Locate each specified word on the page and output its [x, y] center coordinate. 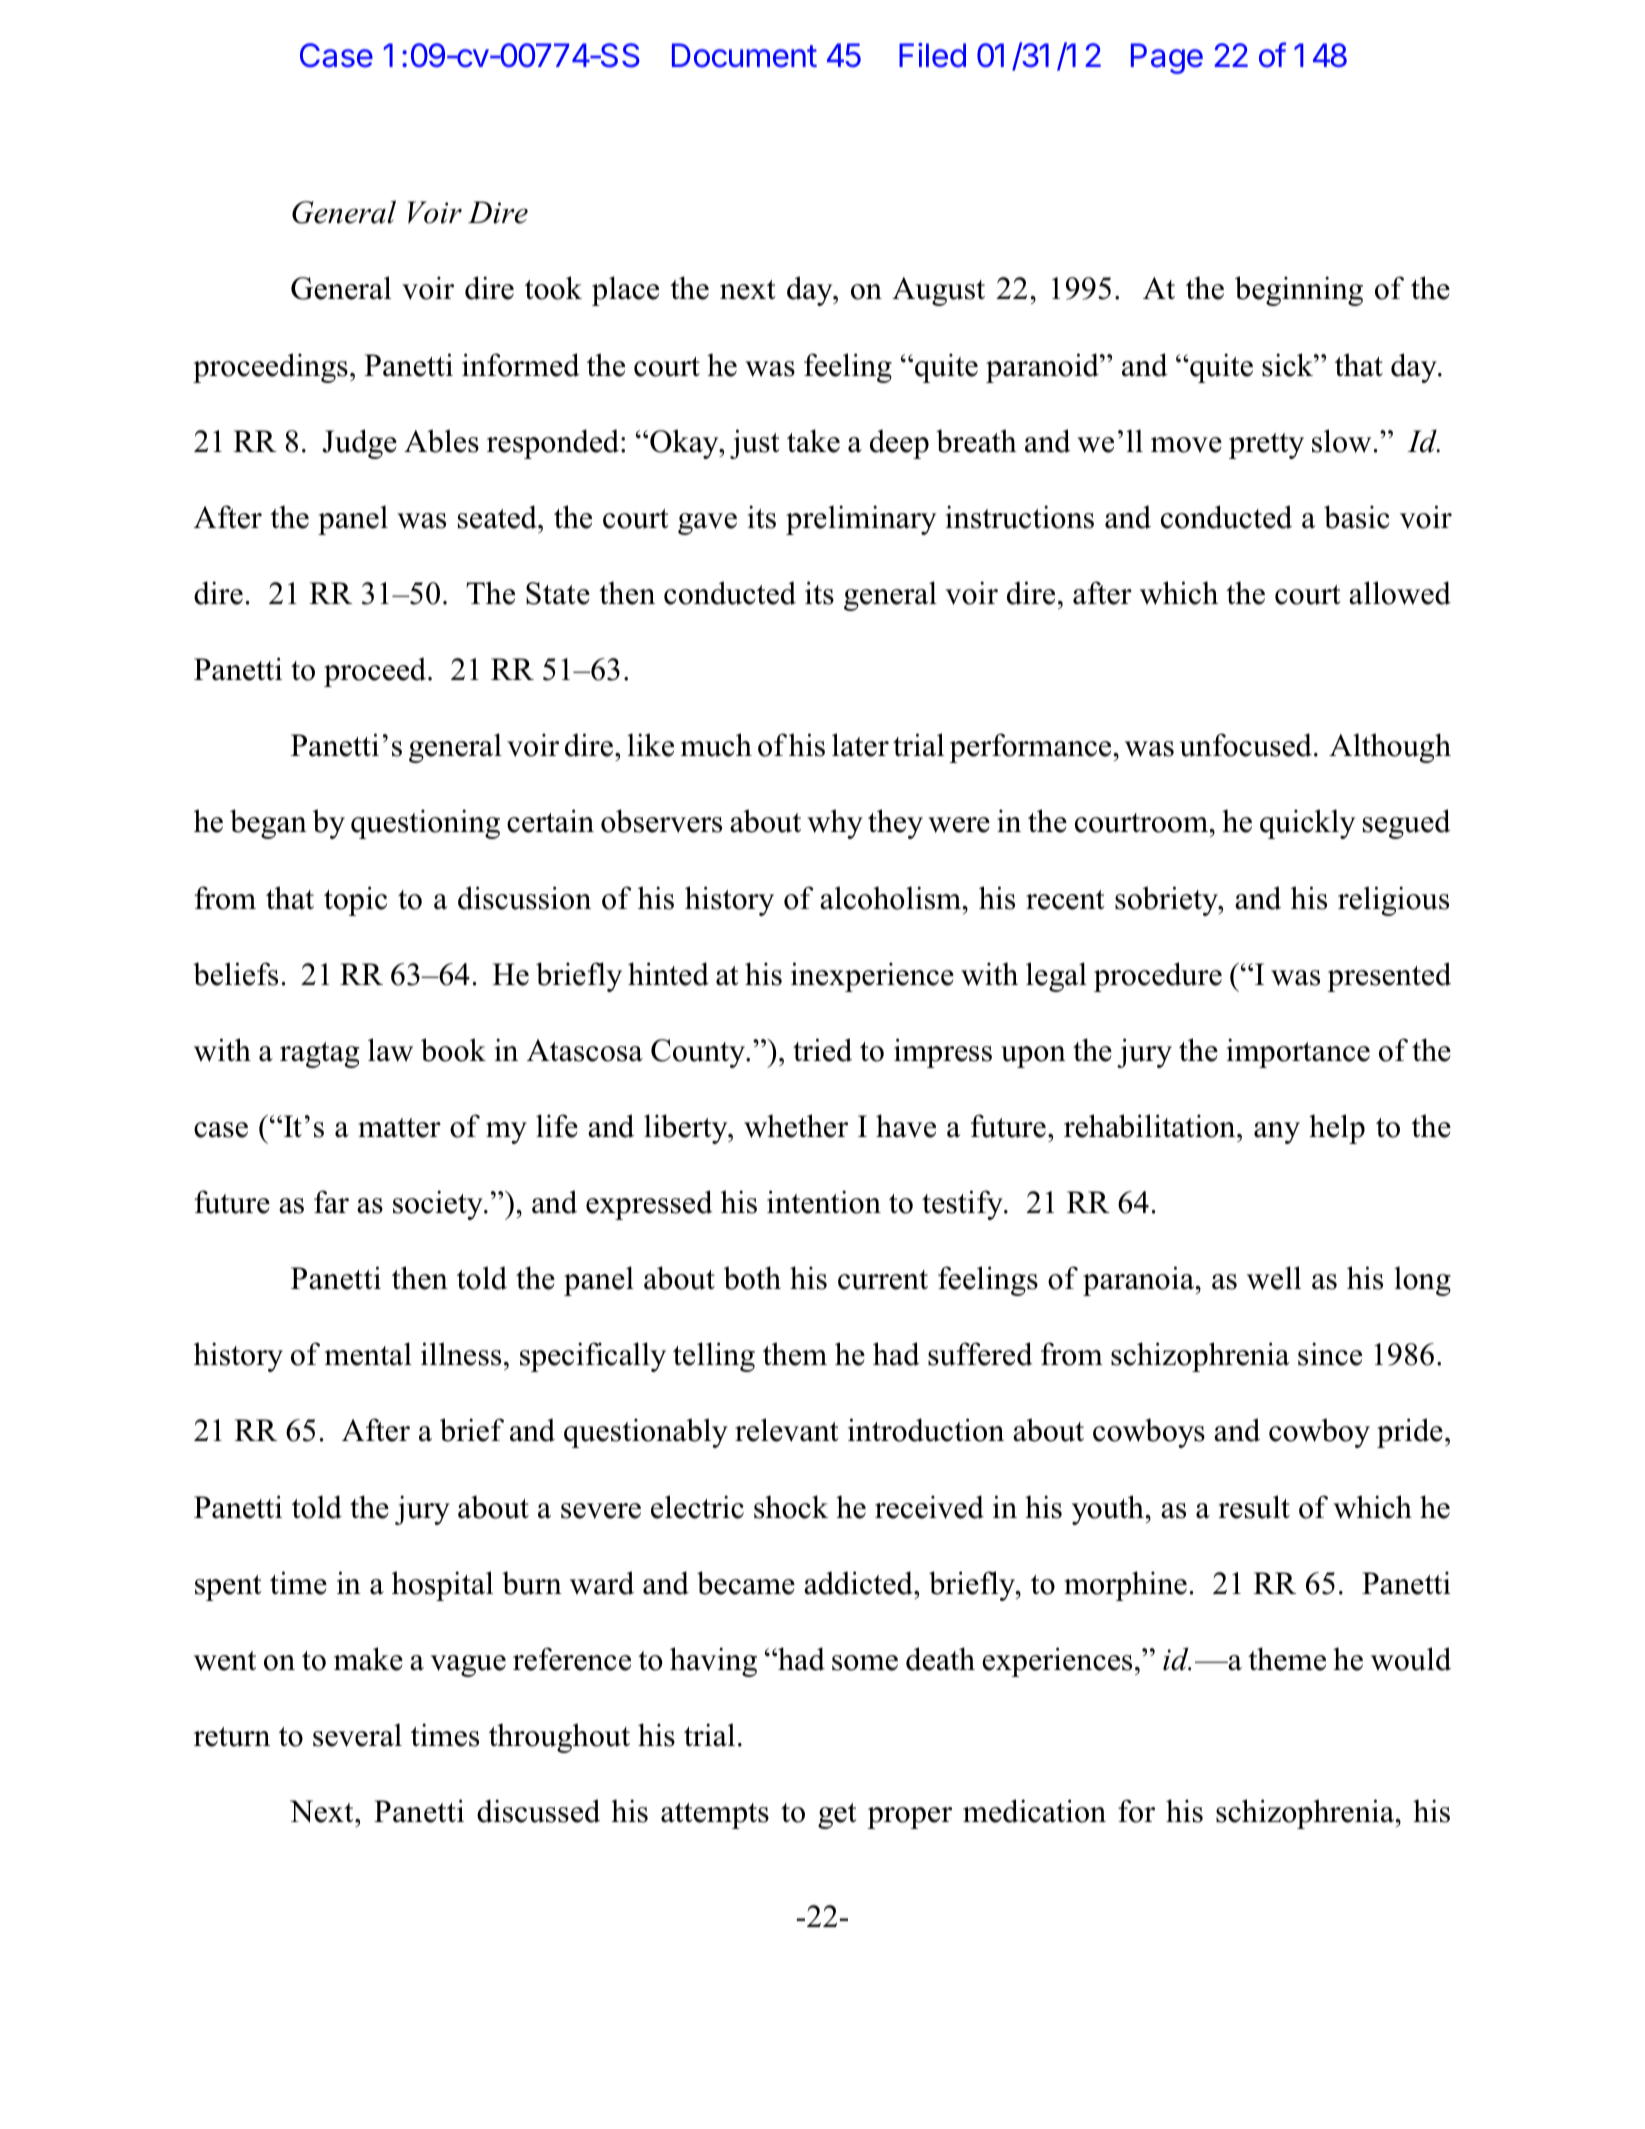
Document [744, 55]
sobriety [1167, 901]
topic [355, 901]
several [357, 1735]
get [837, 1816]
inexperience [872, 977]
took [553, 288]
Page [1167, 58]
